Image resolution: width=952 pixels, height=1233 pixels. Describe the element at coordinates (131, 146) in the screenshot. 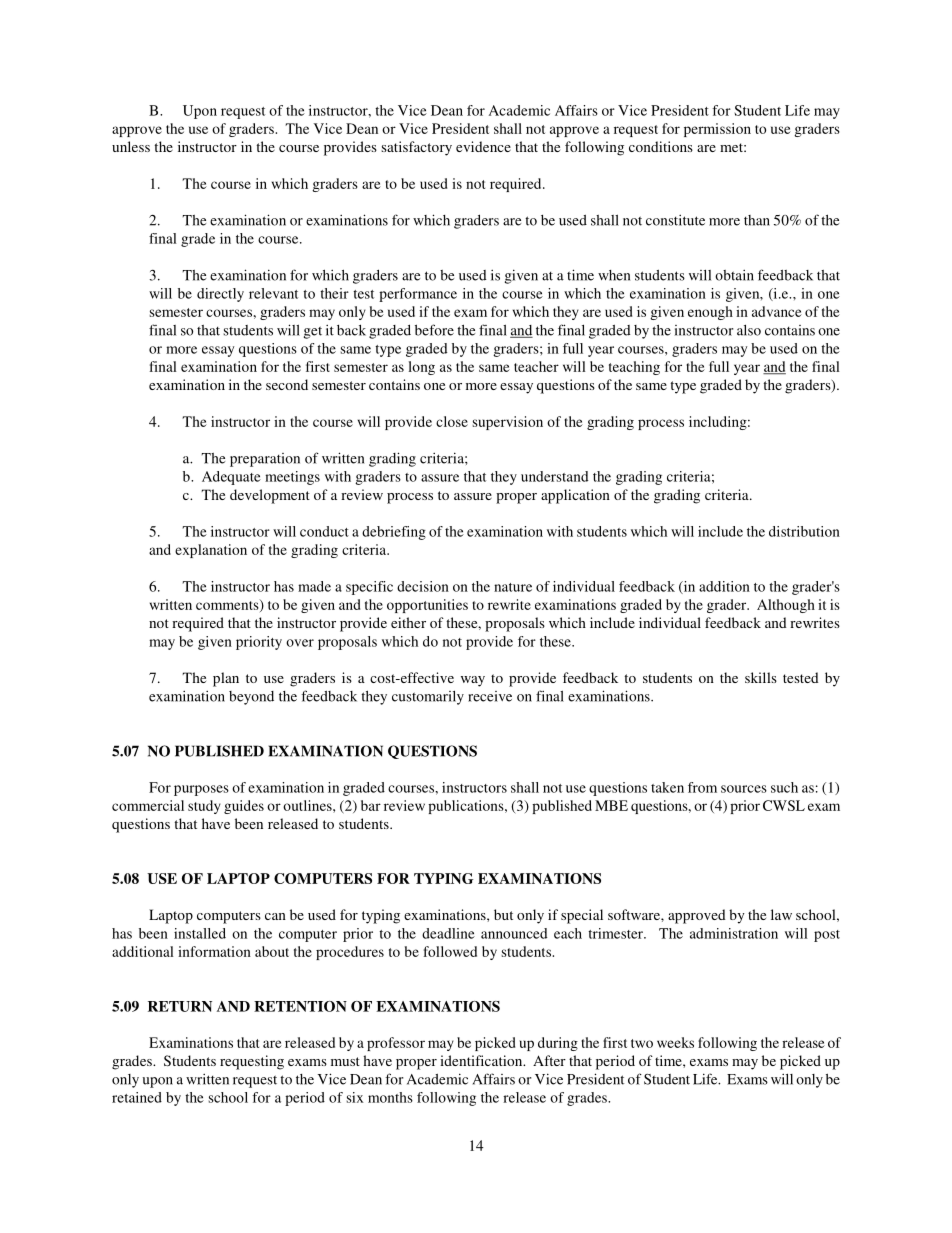

I see `unless` at that location.
